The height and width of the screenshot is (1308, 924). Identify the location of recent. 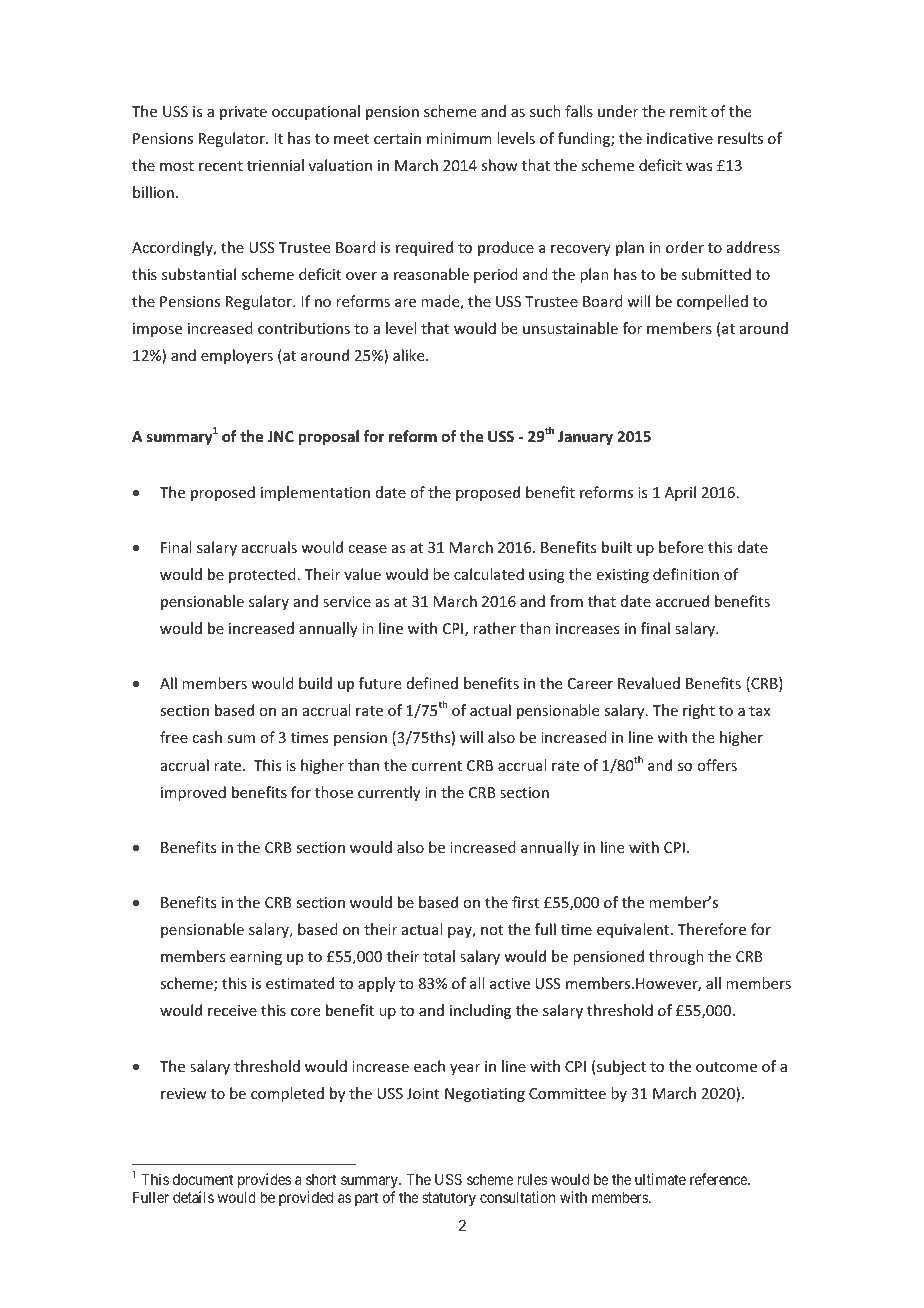
(221, 166).
